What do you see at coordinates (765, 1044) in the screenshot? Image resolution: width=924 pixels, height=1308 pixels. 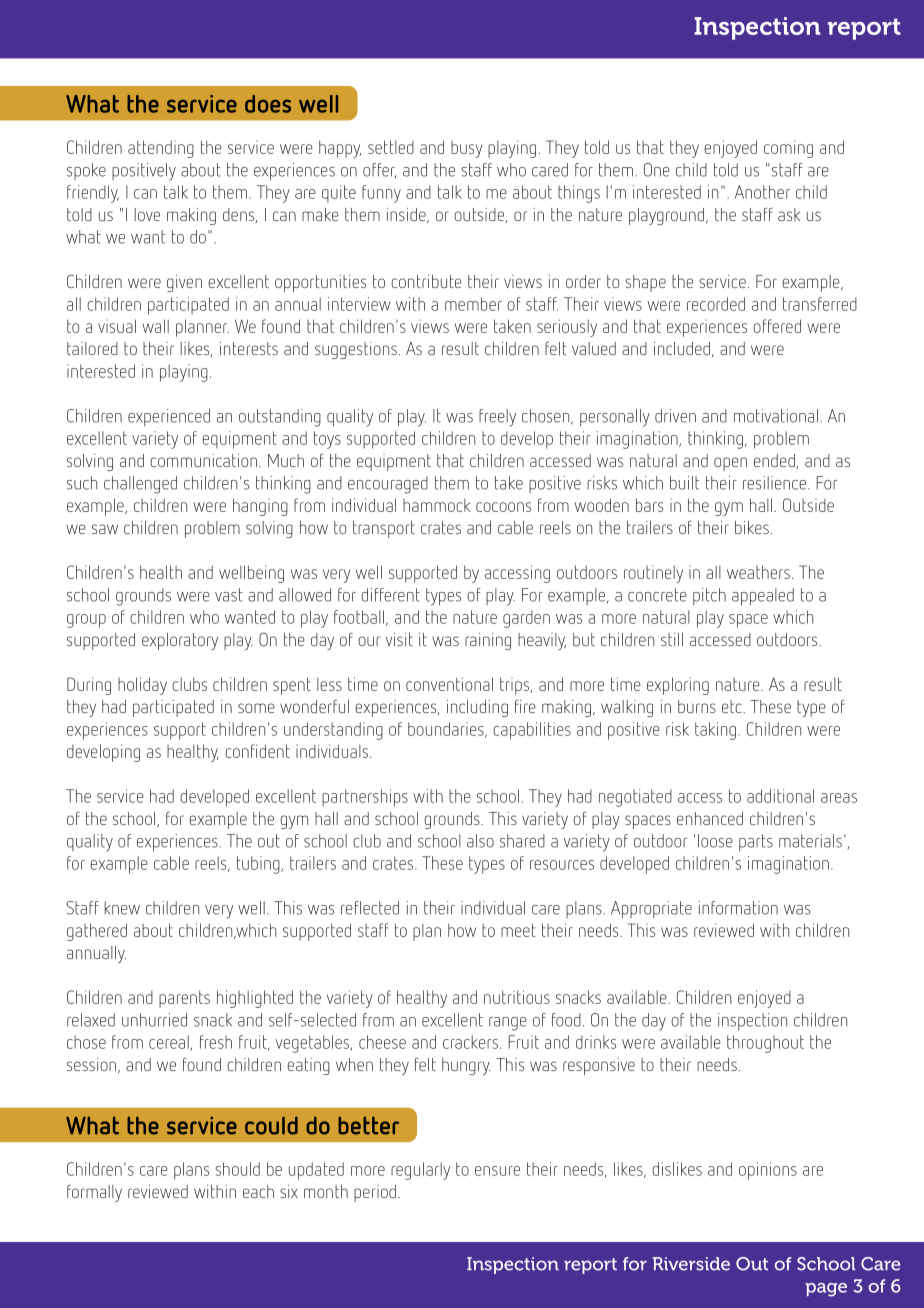 I see `throughout` at bounding box center [765, 1044].
